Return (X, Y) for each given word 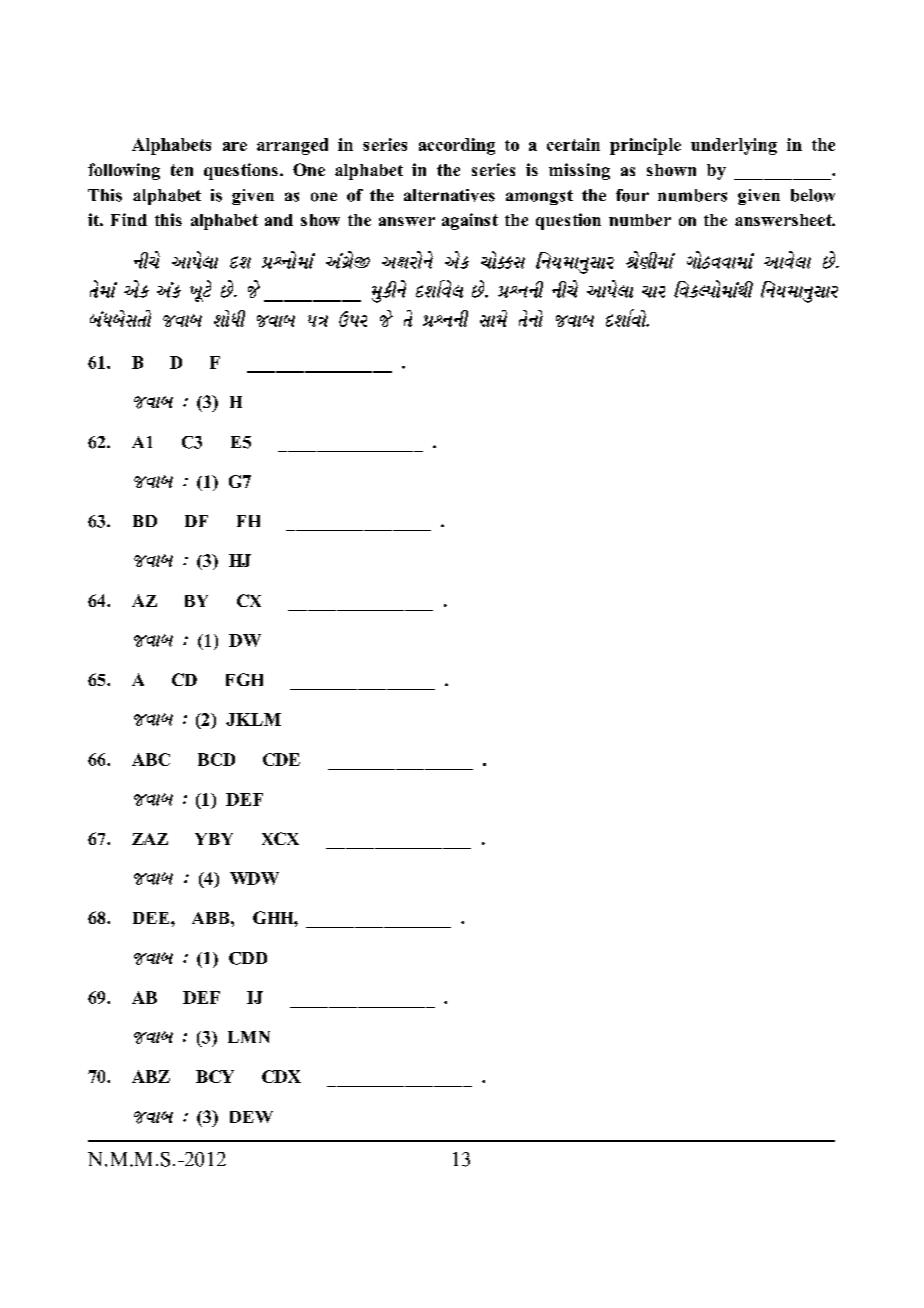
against (470, 221)
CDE (281, 759)
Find (129, 219)
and (279, 220)
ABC (151, 759)
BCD (216, 759)
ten (182, 170)
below (813, 195)
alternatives (449, 195)
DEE (152, 918)
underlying (734, 146)
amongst (539, 197)
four (632, 195)
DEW (251, 1117)
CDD (248, 958)
